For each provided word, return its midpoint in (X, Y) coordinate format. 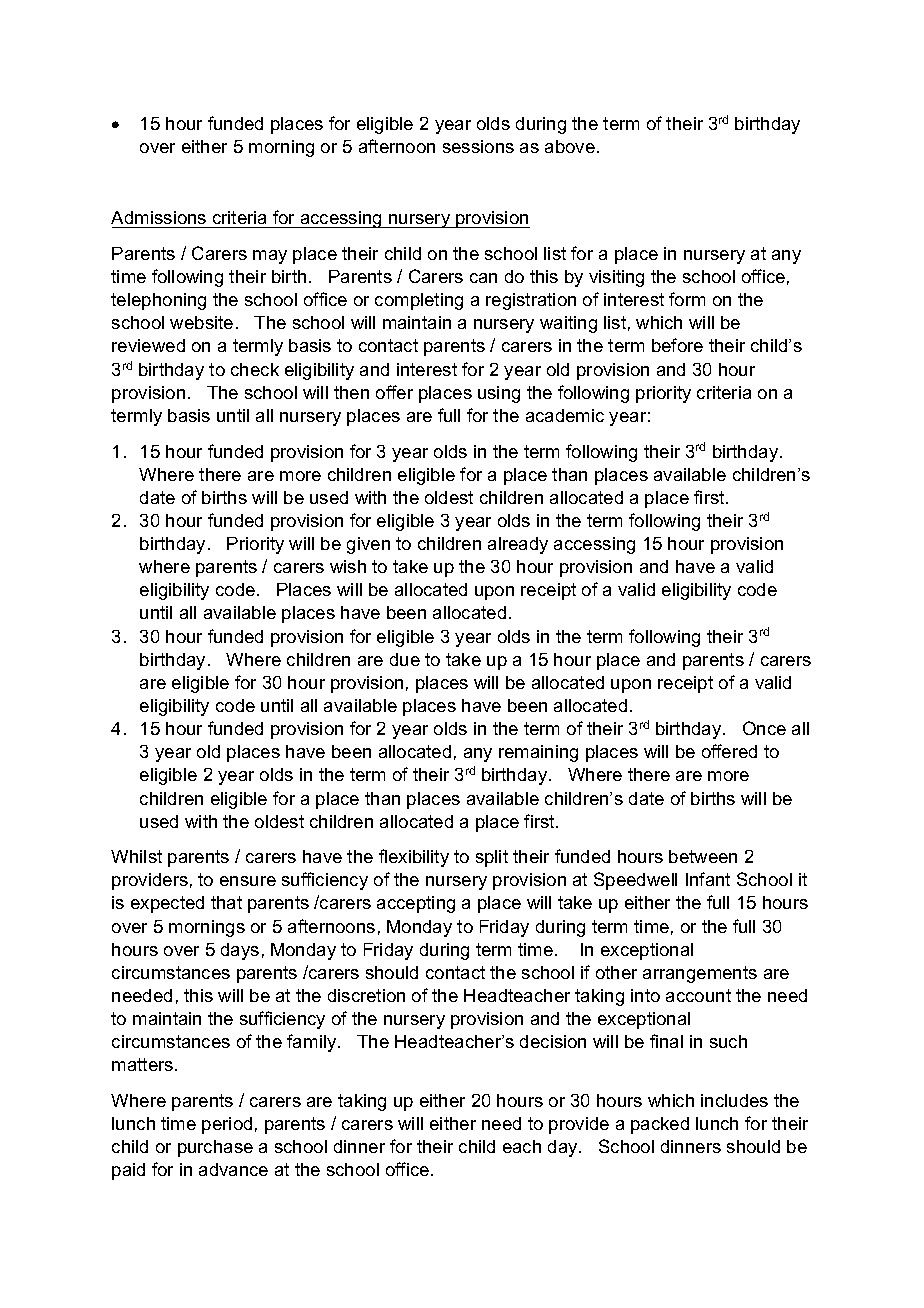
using (499, 394)
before (677, 345)
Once (764, 728)
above (570, 146)
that (226, 902)
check (255, 369)
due (405, 659)
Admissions (160, 219)
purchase (215, 1148)
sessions (478, 146)
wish (348, 566)
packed (660, 1125)
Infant (708, 879)
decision (553, 1041)
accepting (416, 904)
